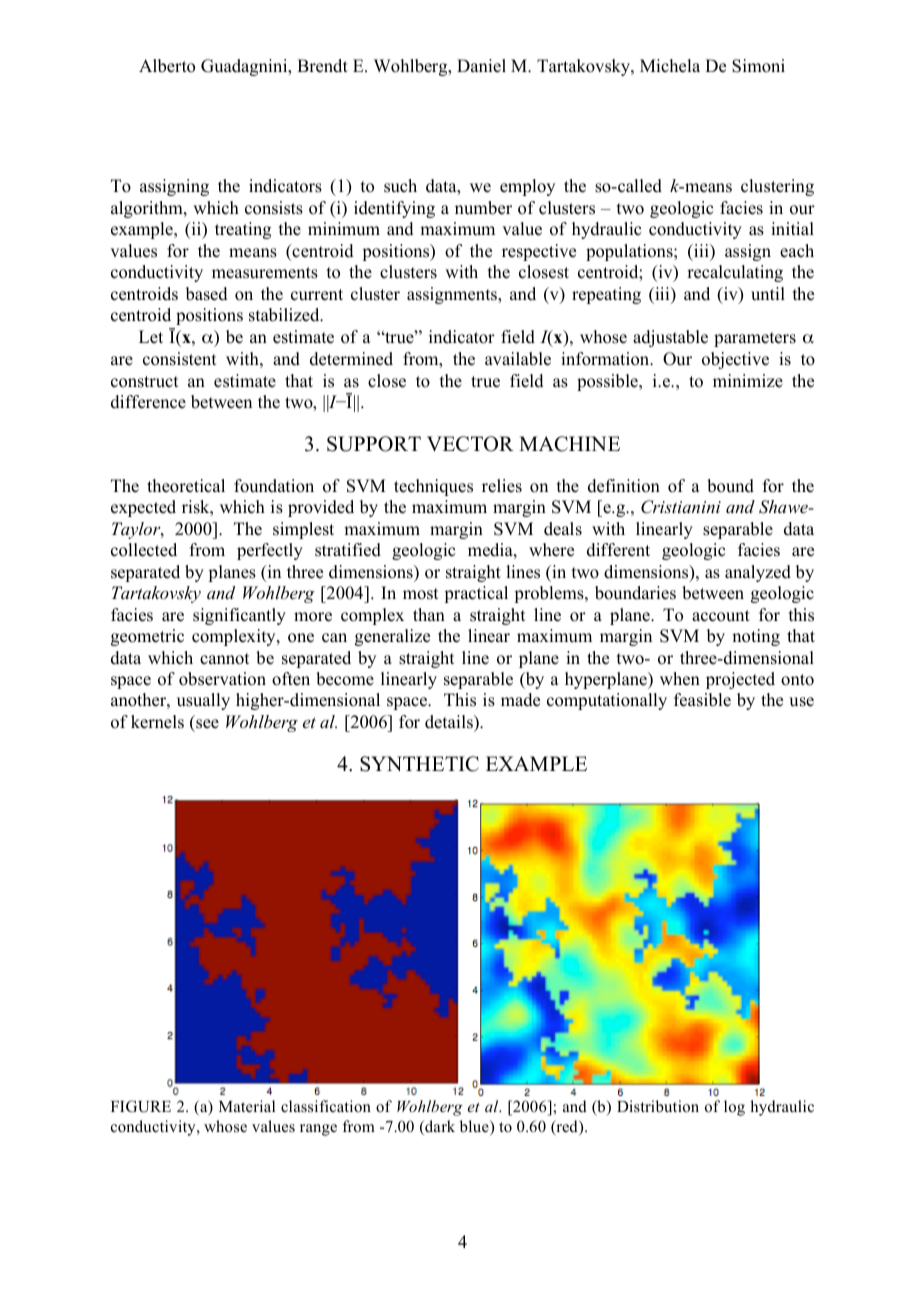  I want to click on details, so click(450, 722).
